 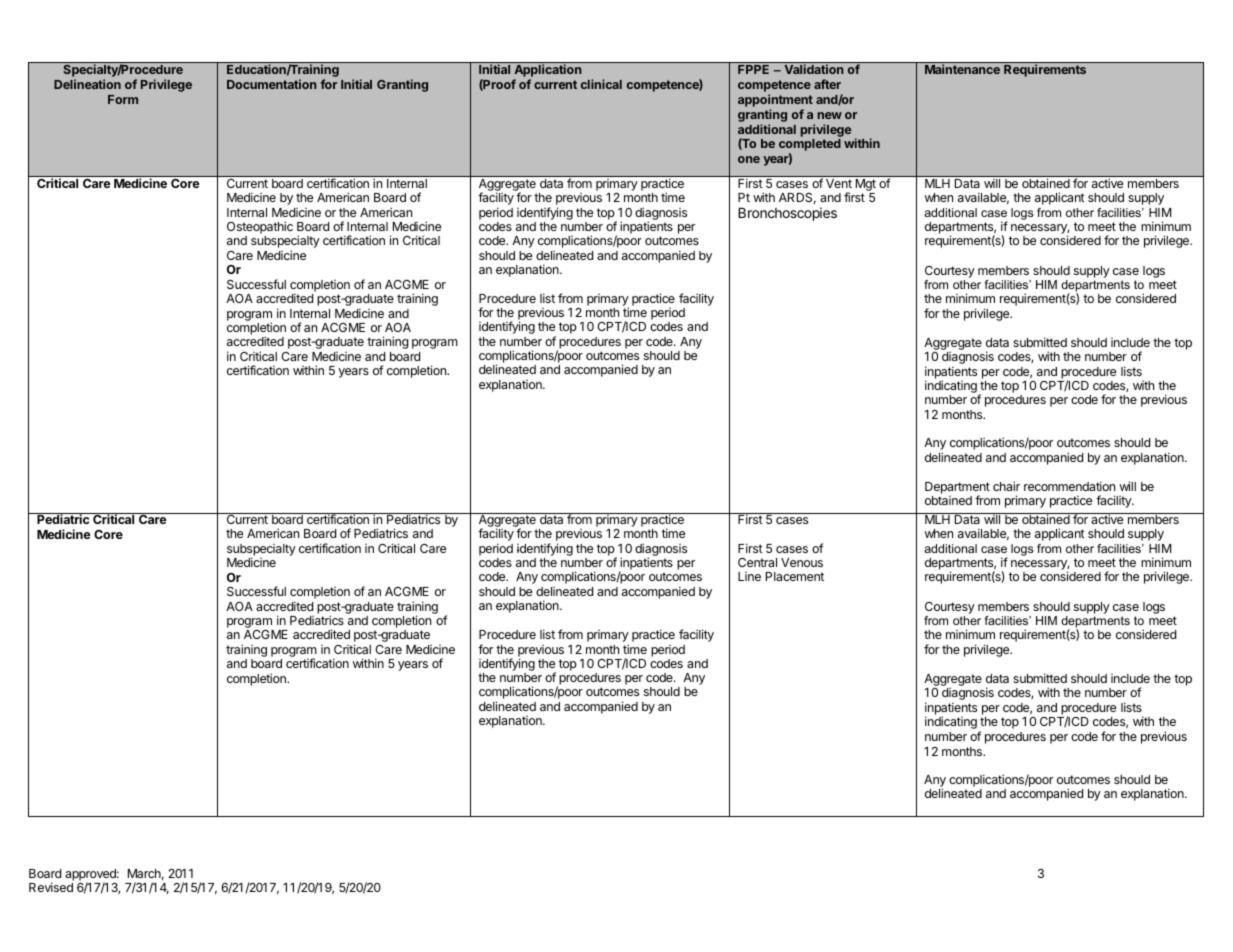 I want to click on clinical, so click(x=601, y=84).
